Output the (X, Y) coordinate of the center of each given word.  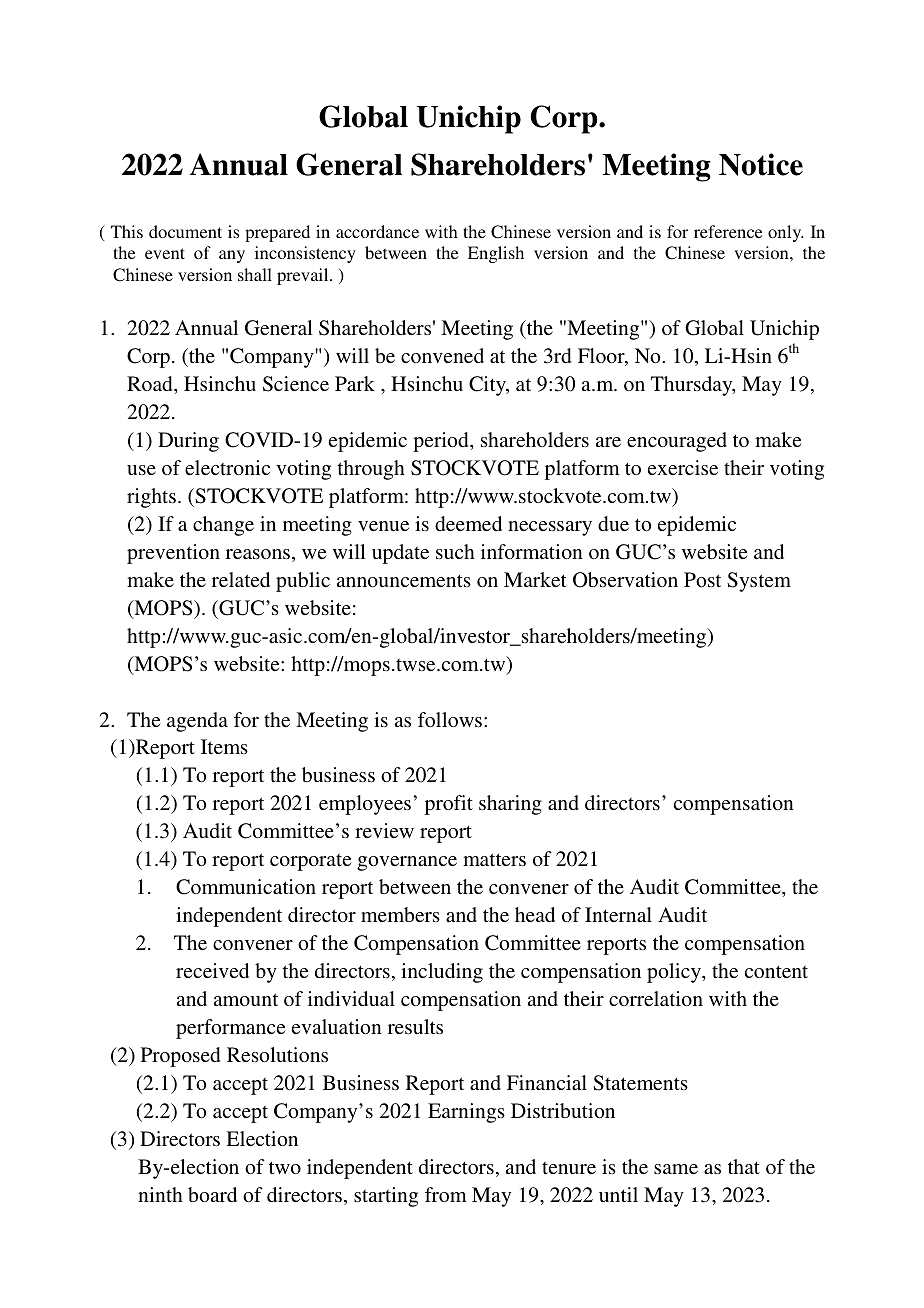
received (212, 970)
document (185, 231)
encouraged (677, 442)
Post (702, 579)
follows (451, 719)
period (442, 442)
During (188, 442)
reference (728, 231)
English (496, 254)
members (400, 914)
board (212, 1194)
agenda (197, 722)
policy (675, 973)
